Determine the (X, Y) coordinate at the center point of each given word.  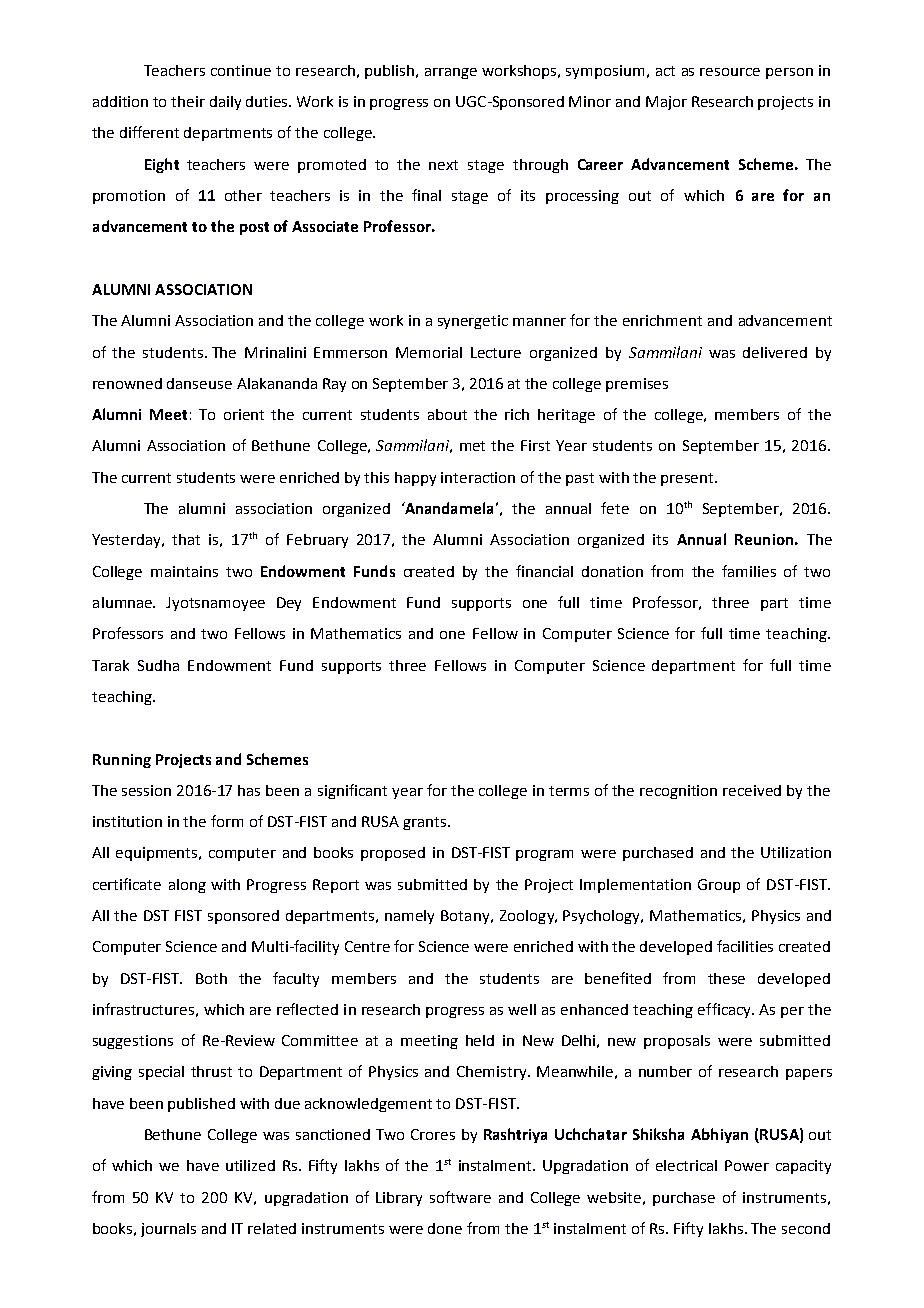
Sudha (158, 665)
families (749, 571)
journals (168, 1230)
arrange (451, 73)
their (188, 101)
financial (544, 571)
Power (747, 1165)
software (460, 1197)
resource (730, 72)
